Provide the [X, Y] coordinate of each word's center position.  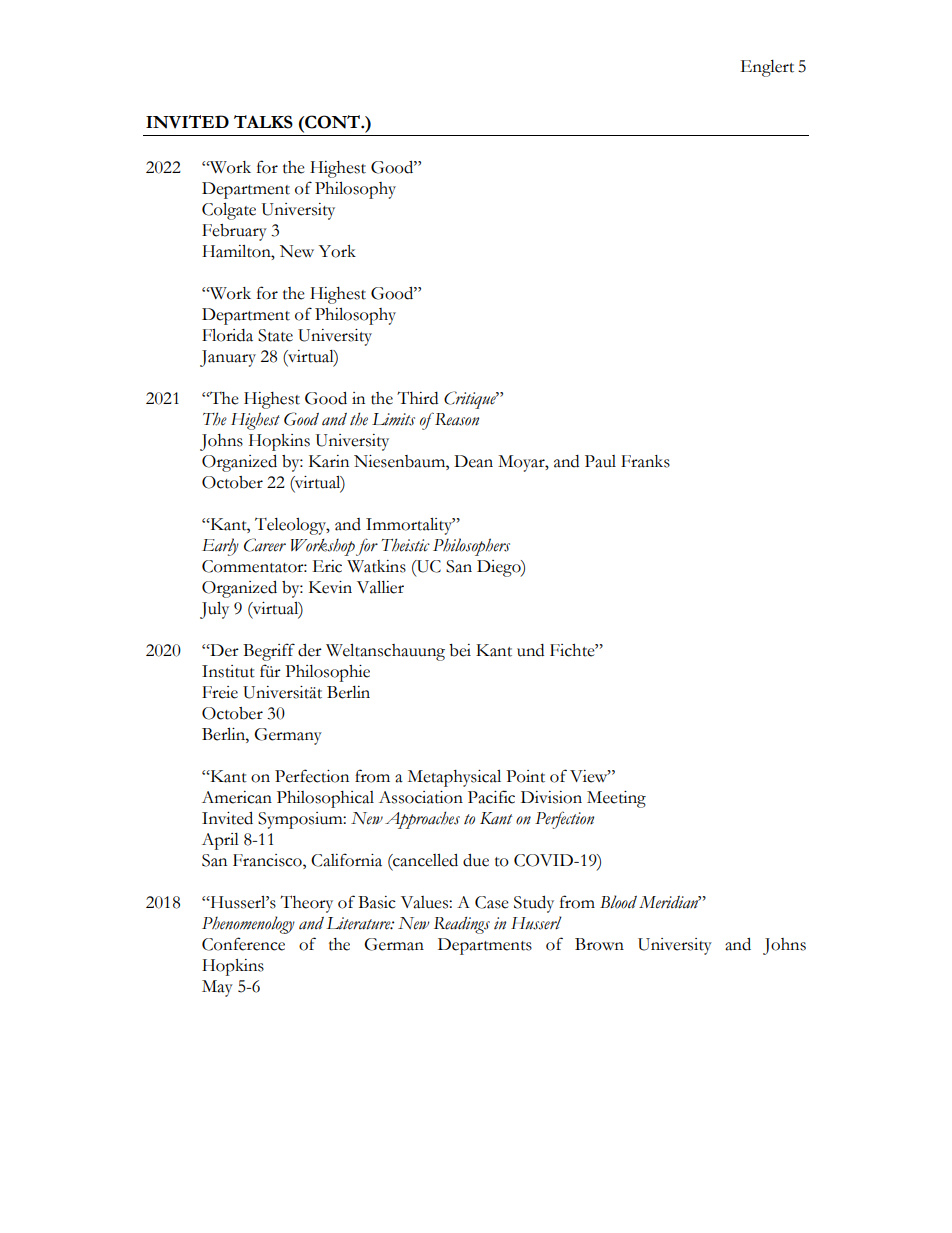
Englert [767, 68]
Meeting [616, 799]
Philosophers [471, 547]
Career [265, 545]
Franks [645, 461]
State [275, 335]
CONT [332, 122]
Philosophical [325, 799]
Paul [600, 461]
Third [417, 398]
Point [525, 776]
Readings [462, 925]
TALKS [263, 122]
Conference [243, 944]
